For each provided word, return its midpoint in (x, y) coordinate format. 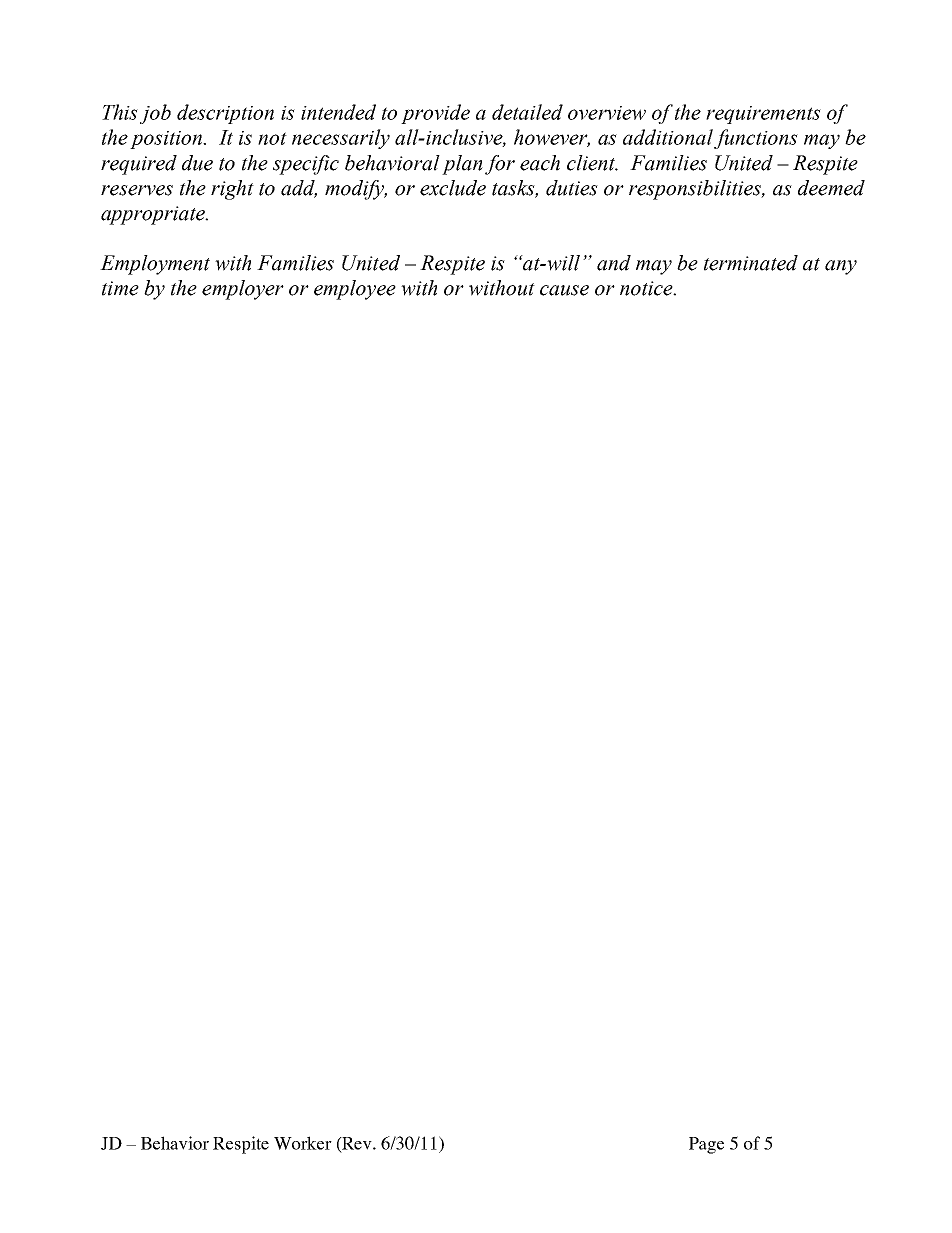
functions (756, 139)
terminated (751, 263)
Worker (303, 1143)
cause (564, 290)
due (197, 163)
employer (243, 290)
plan (462, 165)
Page (706, 1145)
